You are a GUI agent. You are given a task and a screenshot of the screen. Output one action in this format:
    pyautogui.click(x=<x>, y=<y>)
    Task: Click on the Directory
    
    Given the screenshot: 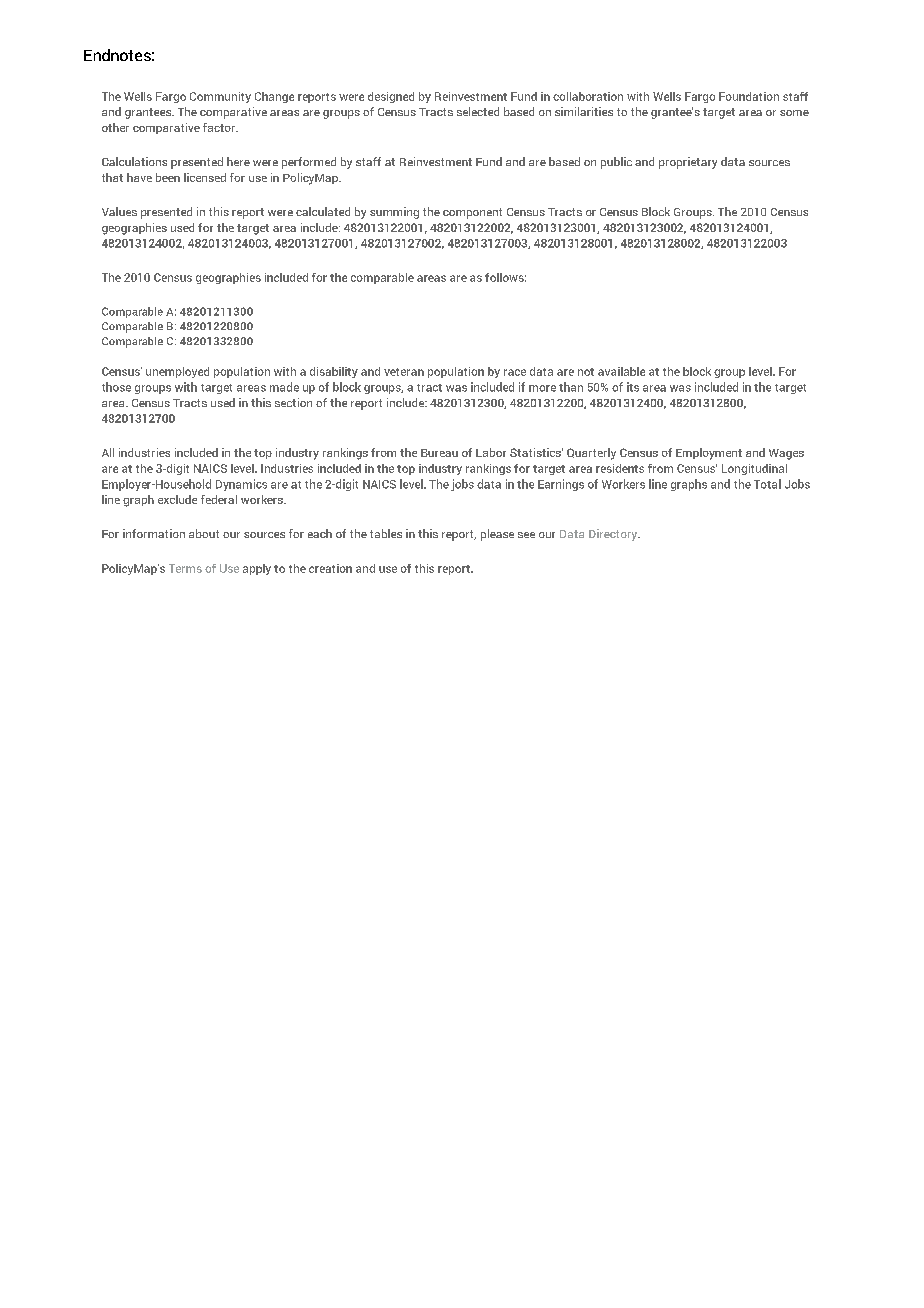 What is the action you would take?
    pyautogui.click(x=614, y=535)
